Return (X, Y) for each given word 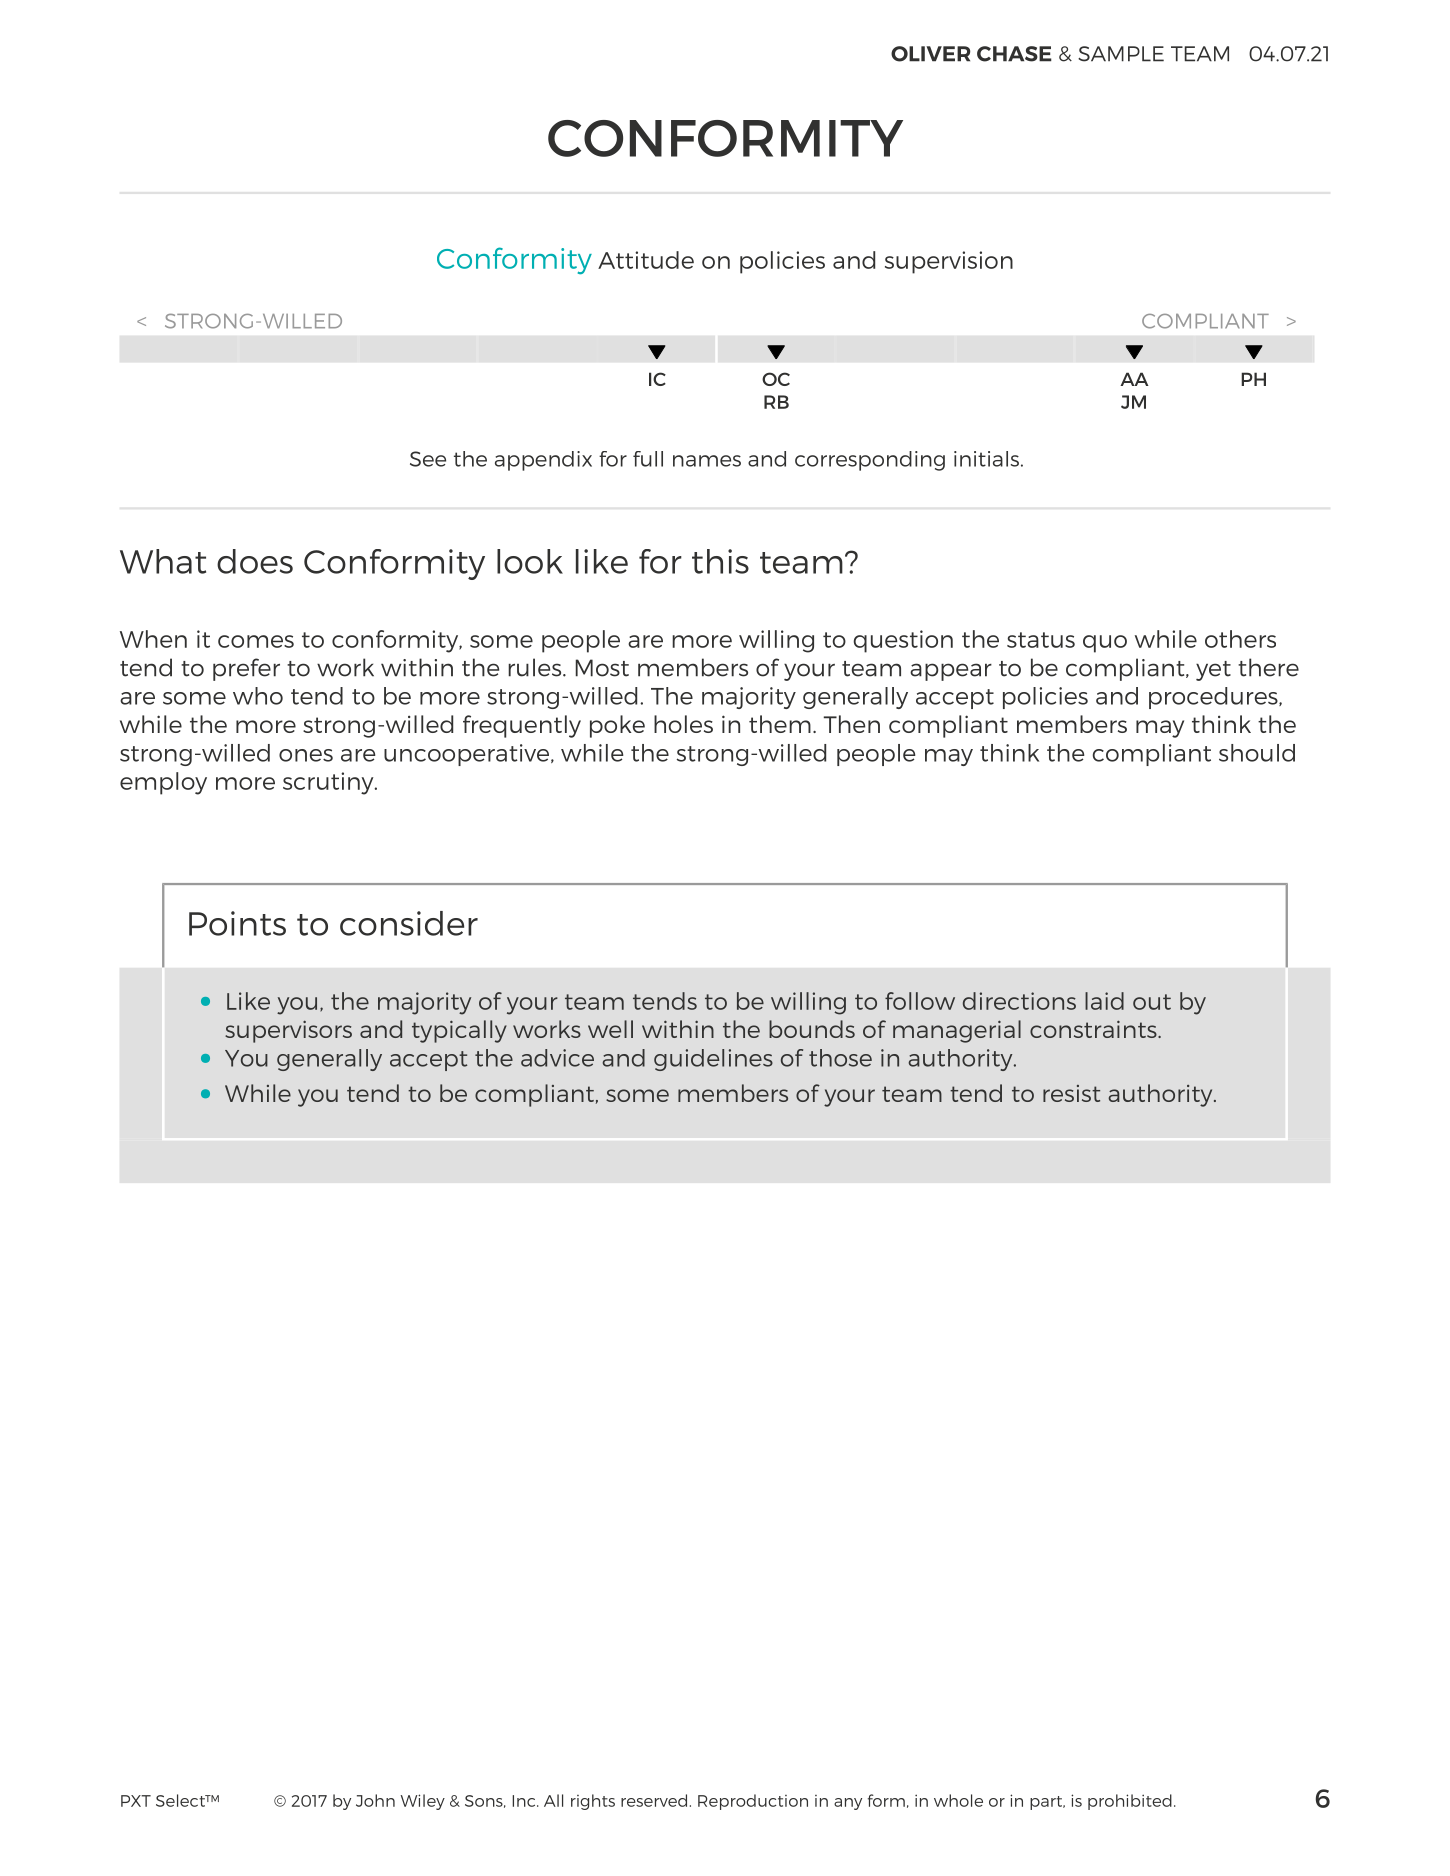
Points (237, 923)
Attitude (646, 260)
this (720, 561)
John (375, 1800)
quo (1105, 644)
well (610, 1029)
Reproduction (753, 1802)
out (1152, 1002)
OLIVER (930, 54)
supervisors (288, 1031)
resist (1071, 1093)
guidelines (713, 1060)
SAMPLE (1121, 54)
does (255, 561)
